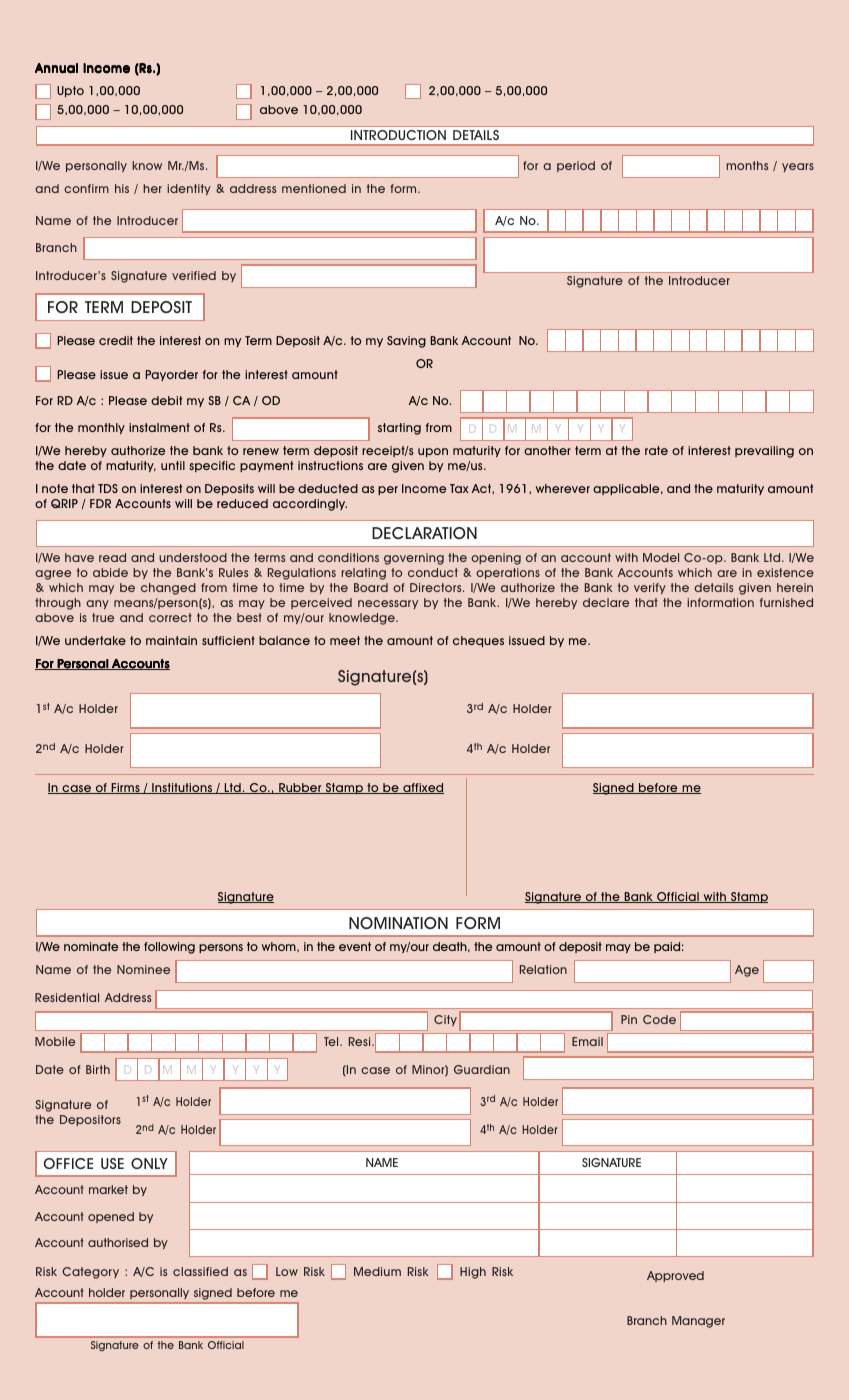  What do you see at coordinates (159, 427) in the screenshot?
I see `instalment` at bounding box center [159, 427].
